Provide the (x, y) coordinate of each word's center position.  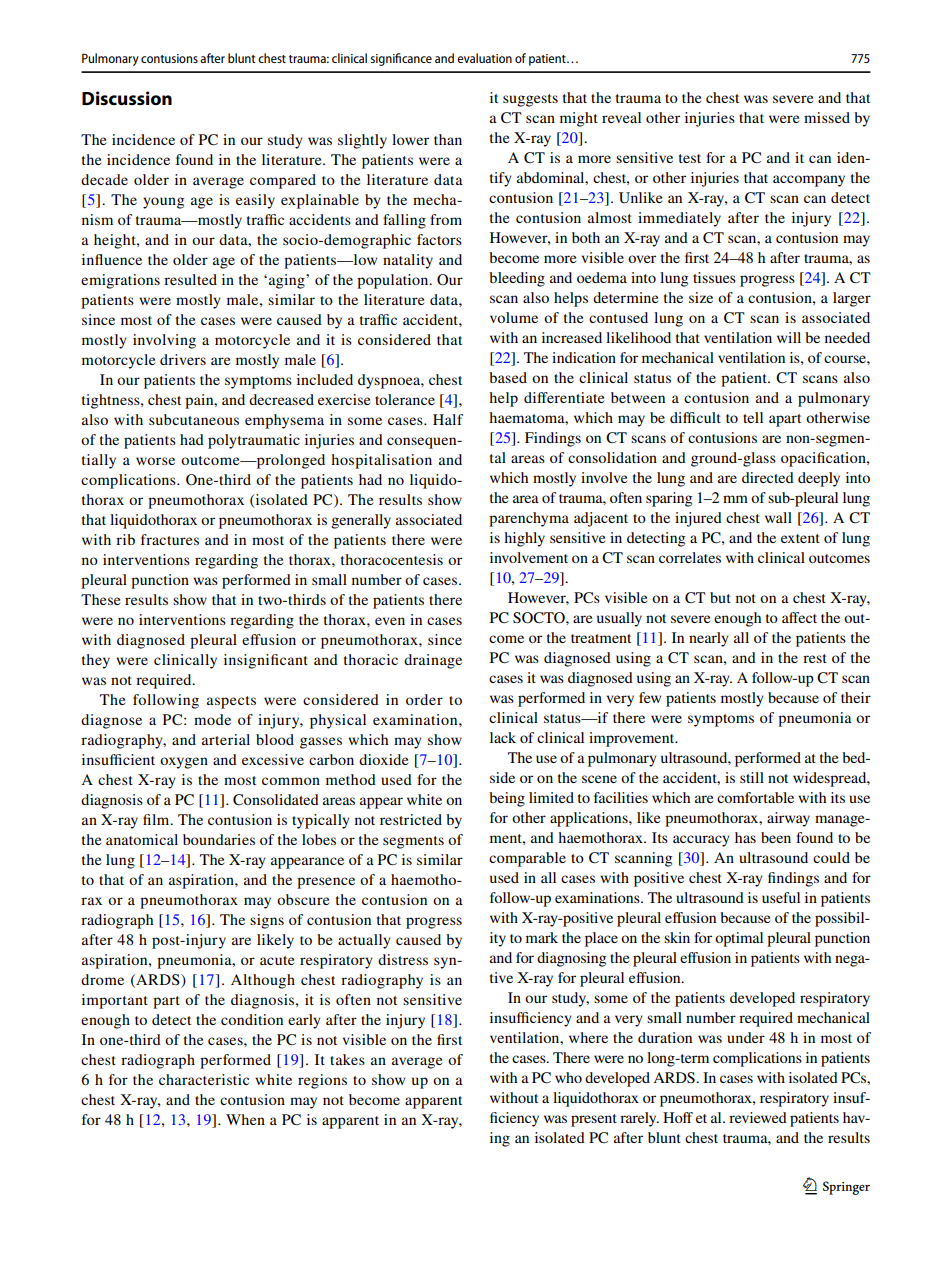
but (720, 597)
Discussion (127, 98)
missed (827, 117)
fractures (170, 539)
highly (524, 539)
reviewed (758, 1117)
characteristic (204, 1079)
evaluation (484, 58)
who (568, 1077)
